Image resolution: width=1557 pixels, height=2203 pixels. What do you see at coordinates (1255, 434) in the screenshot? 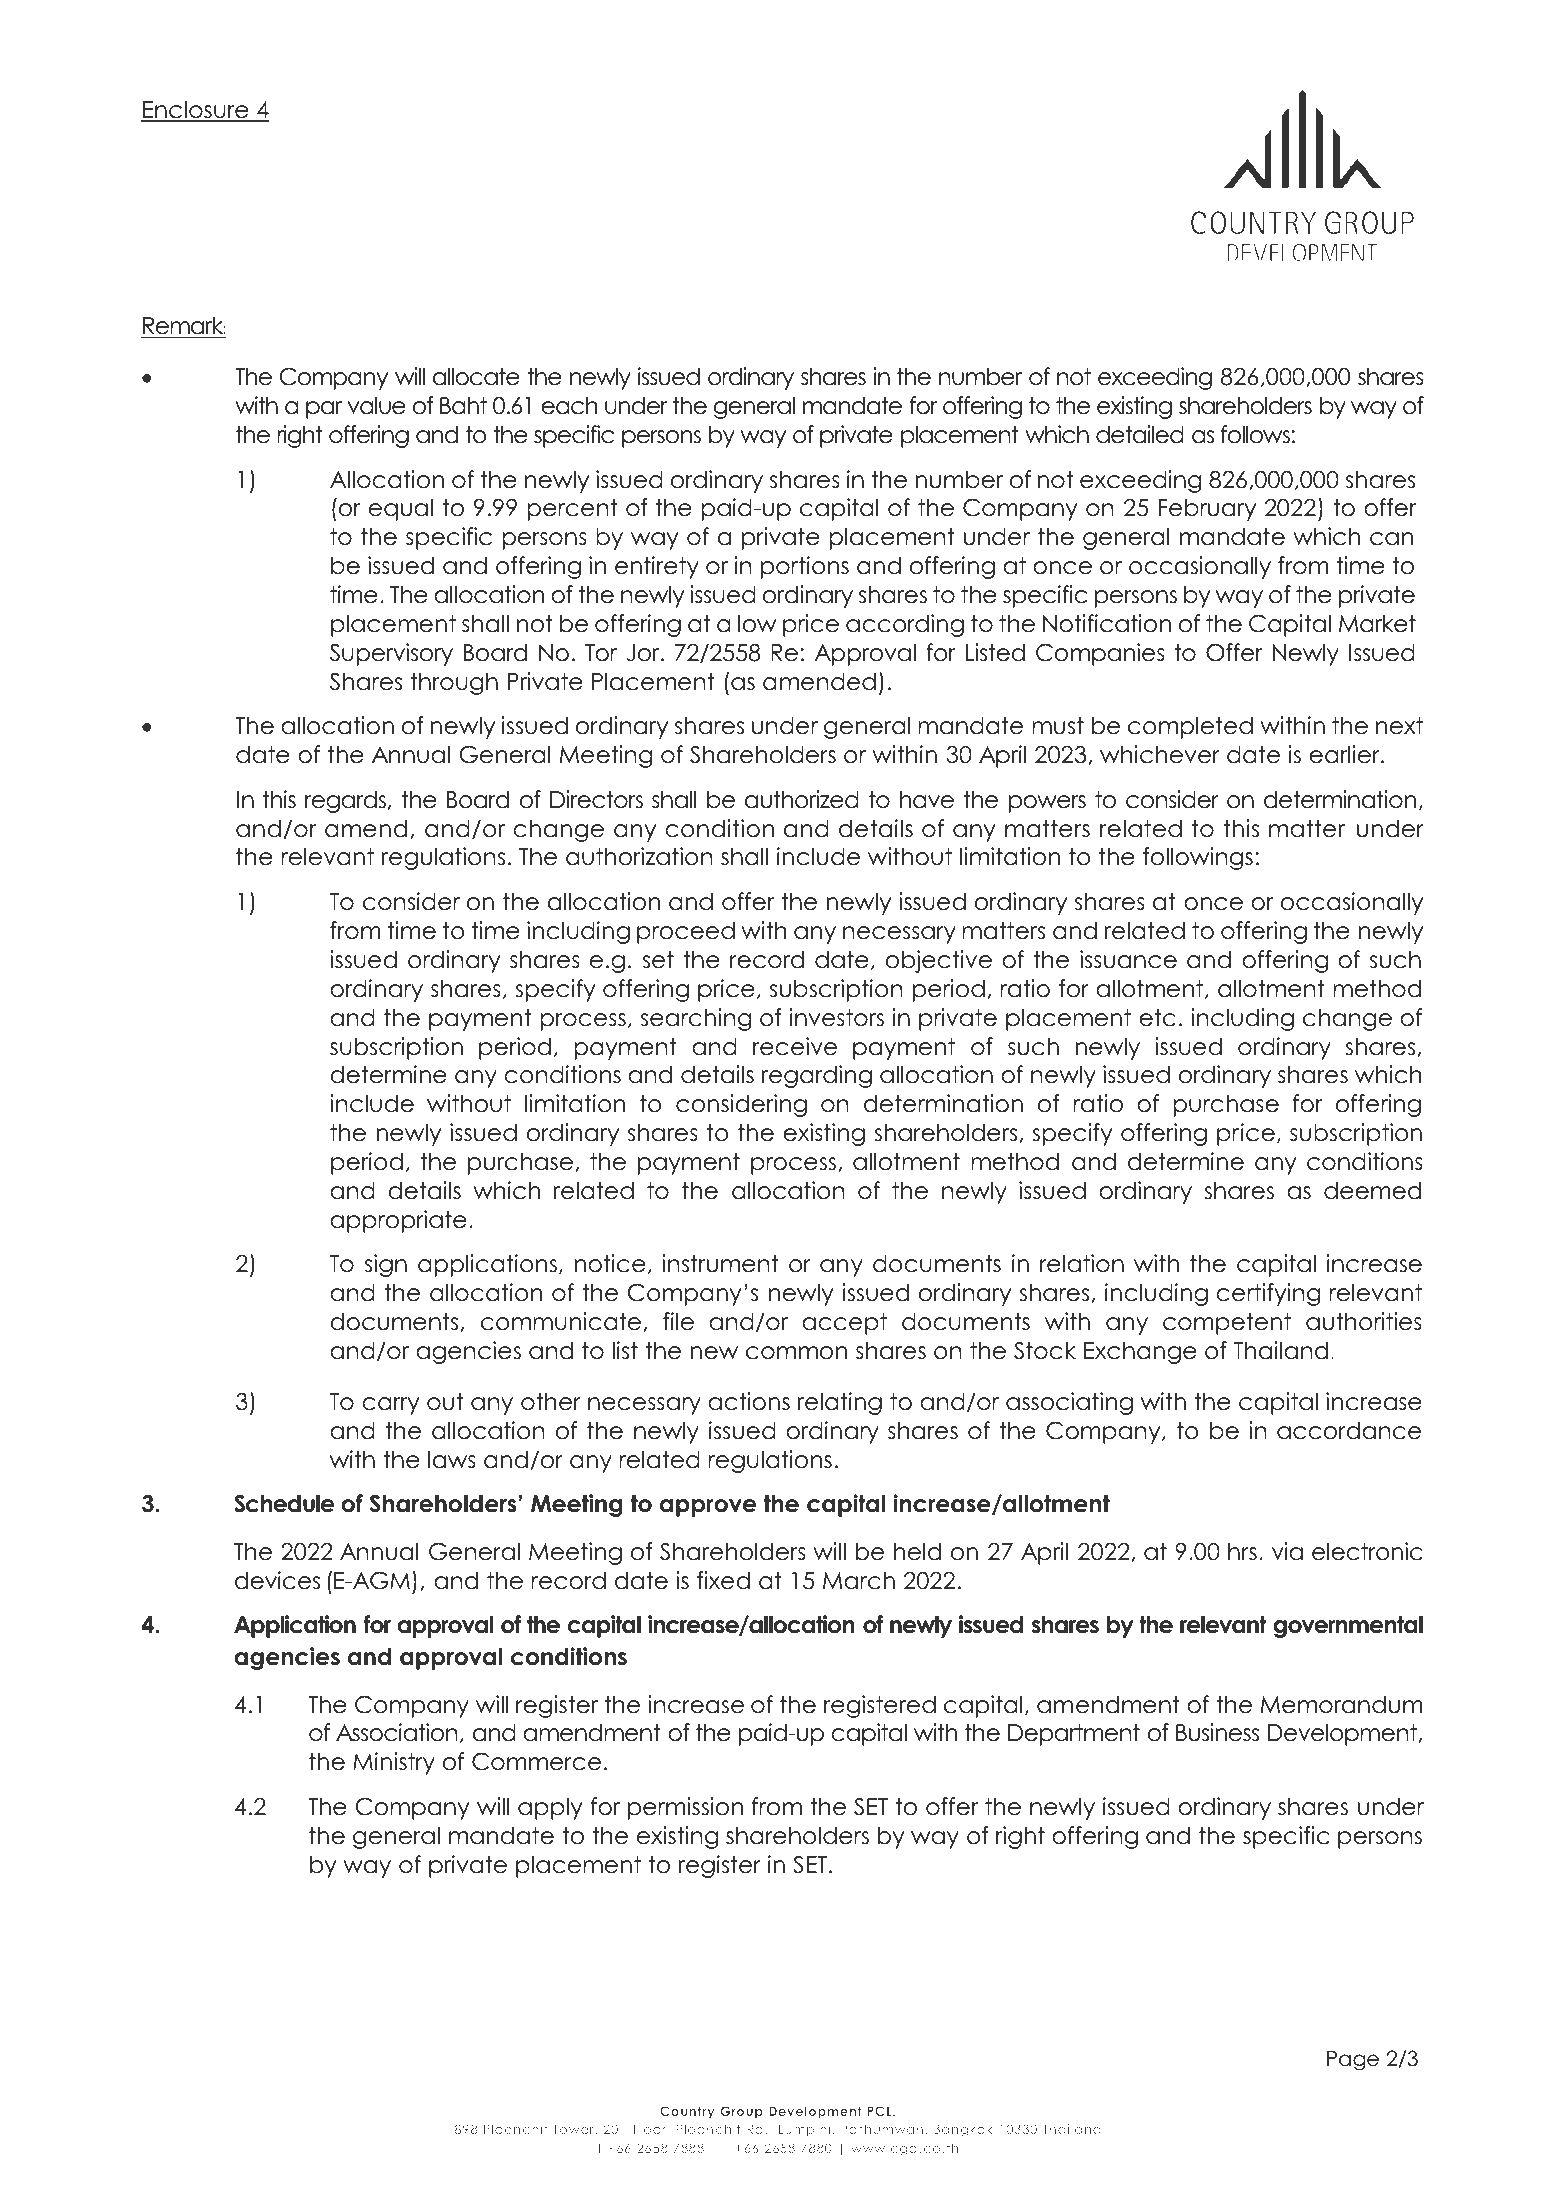
I see `follows` at bounding box center [1255, 434].
